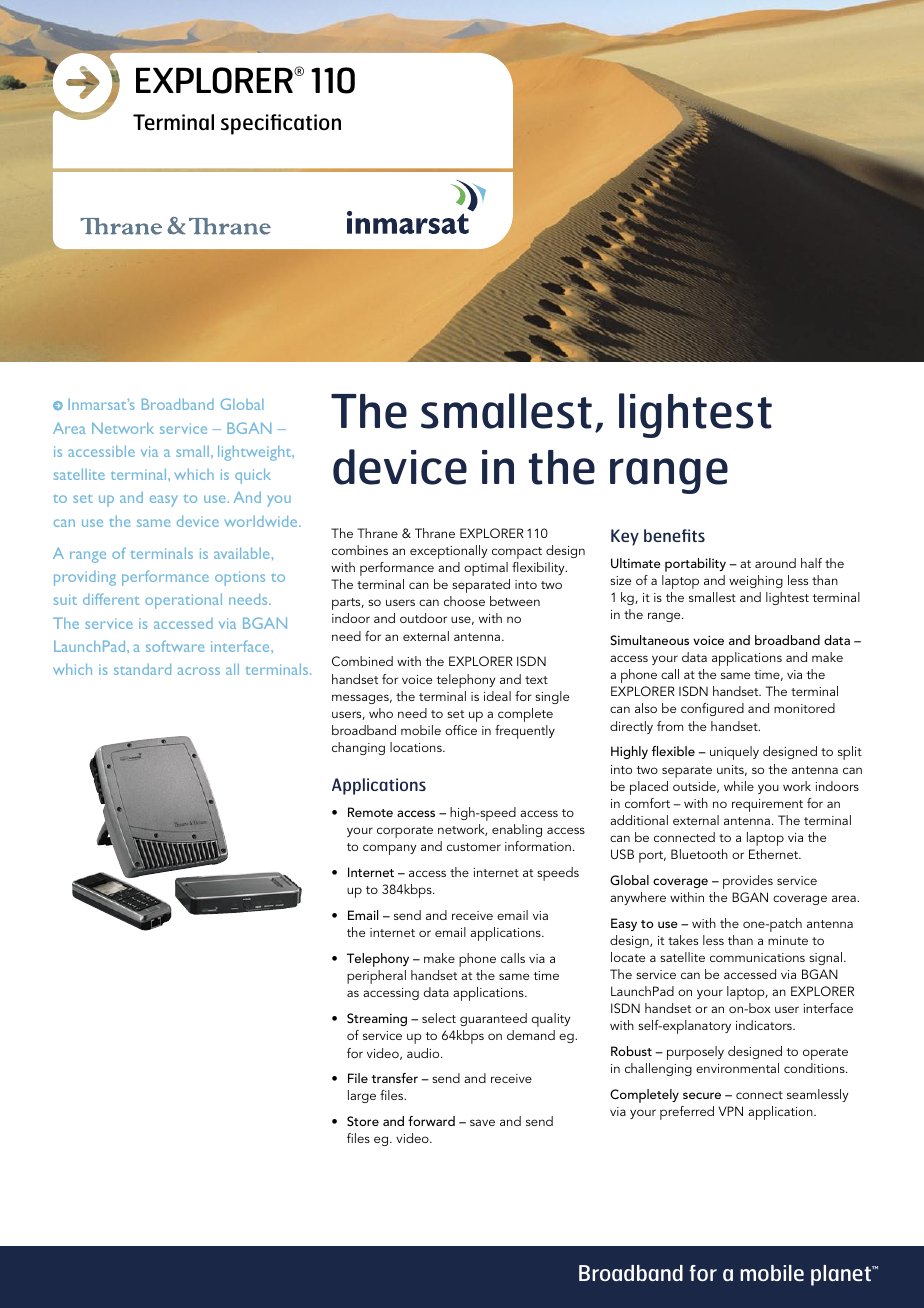 Image resolution: width=924 pixels, height=1308 pixels. What do you see at coordinates (253, 476) in the image?
I see `quick` at bounding box center [253, 476].
